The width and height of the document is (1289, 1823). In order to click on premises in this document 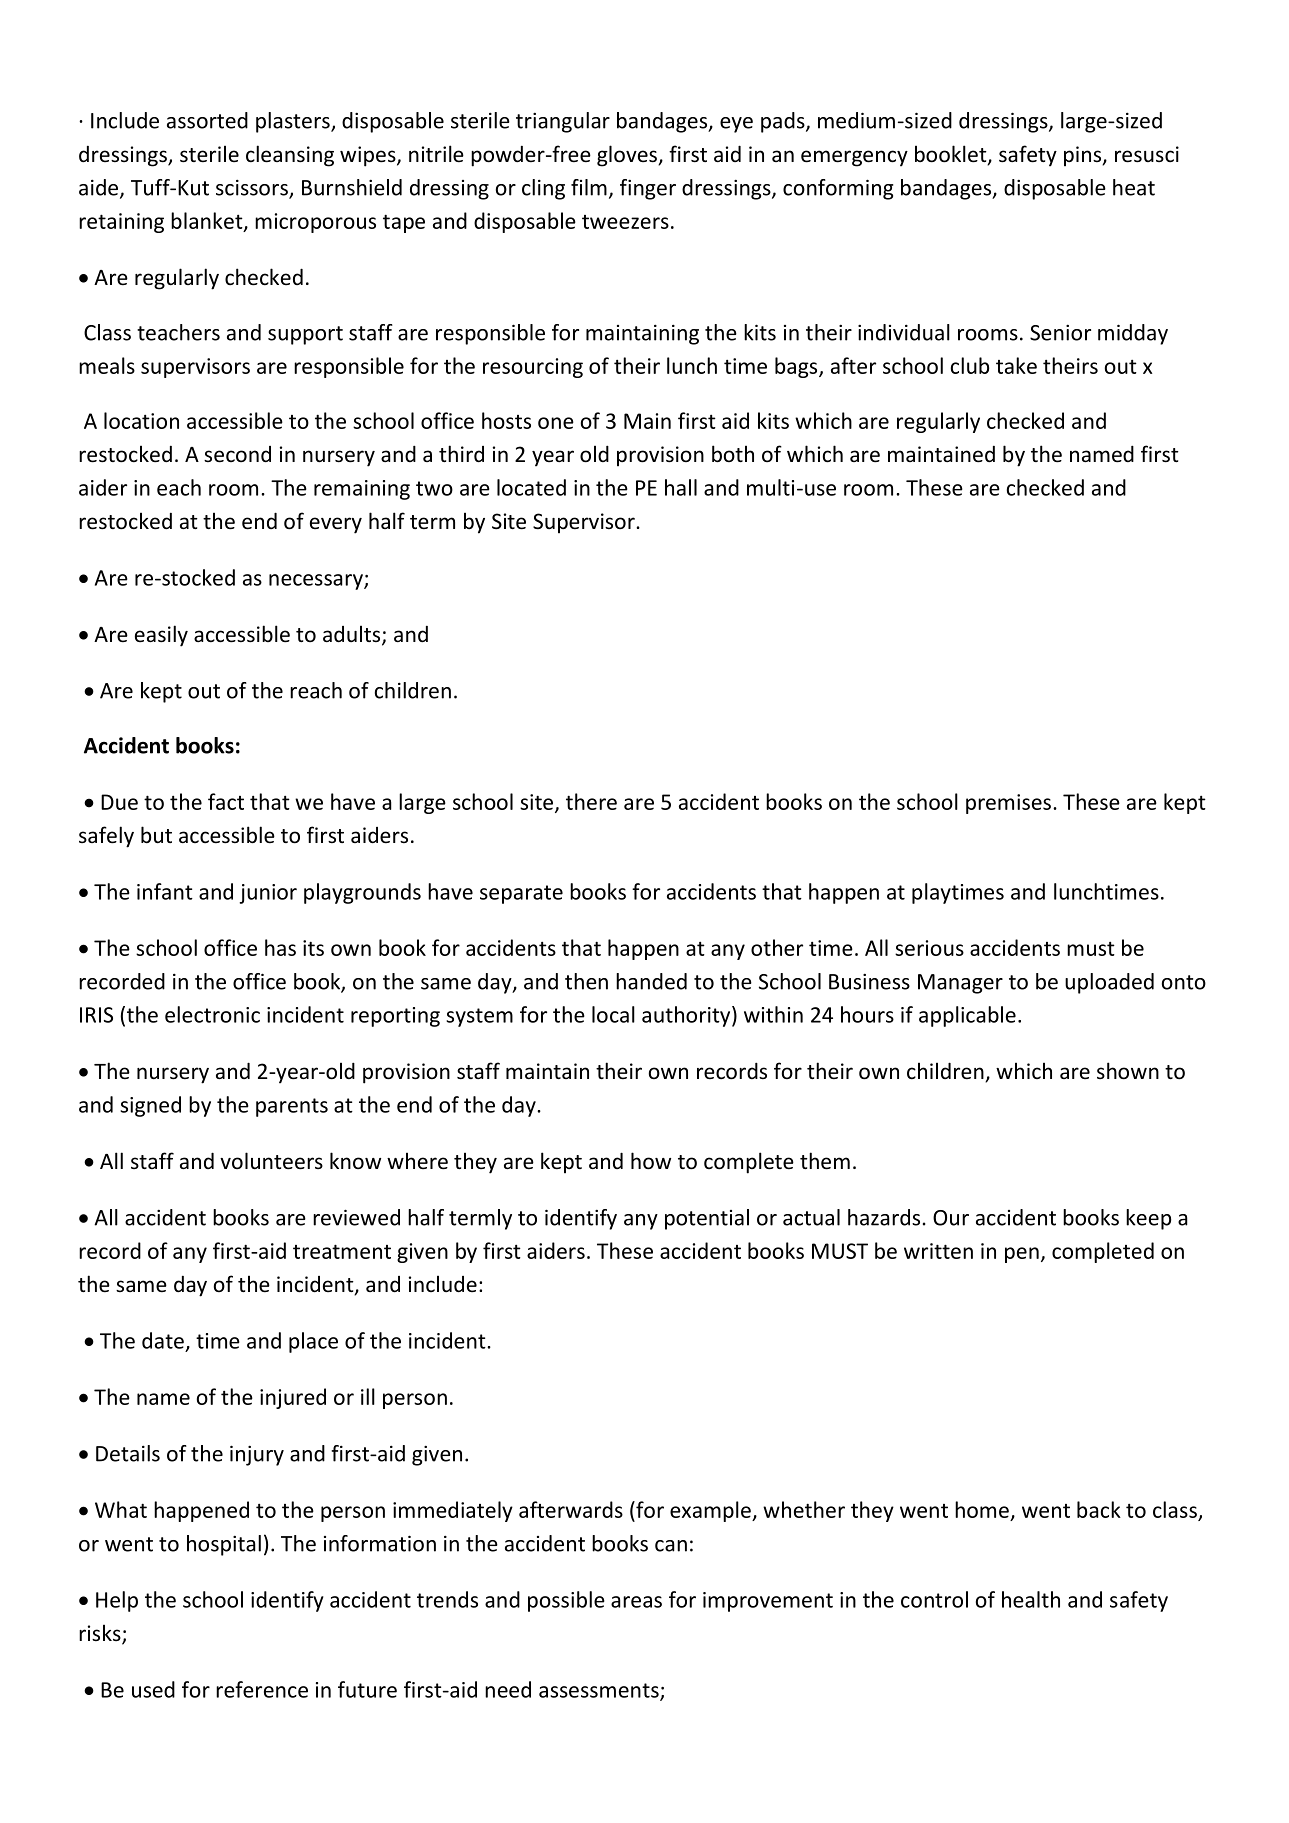, I will do `click(1008, 804)`.
